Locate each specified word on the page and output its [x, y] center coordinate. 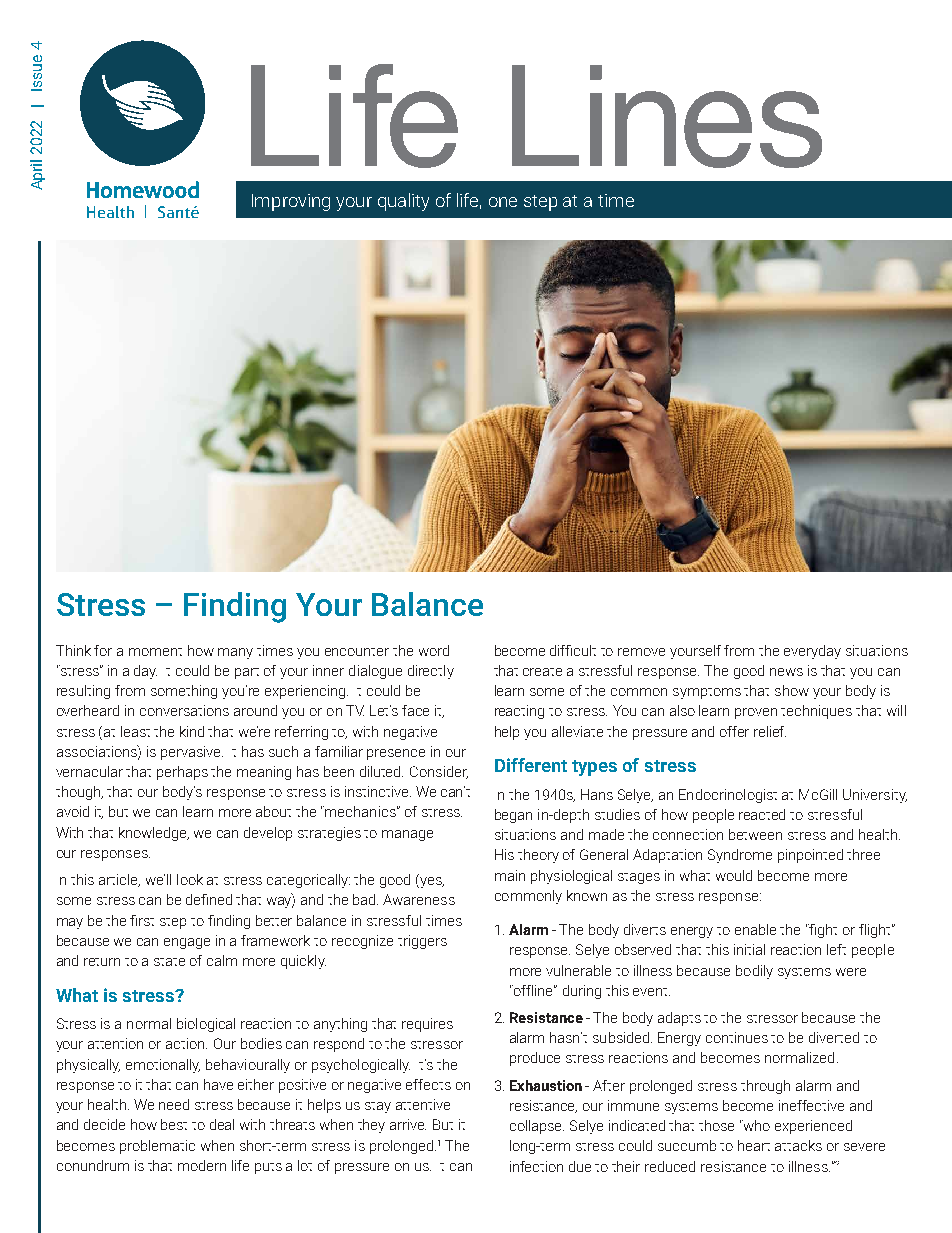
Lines [667, 116]
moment [155, 652]
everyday [812, 652]
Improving [291, 202]
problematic [157, 1147]
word [434, 650]
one [503, 202]
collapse [537, 1127]
